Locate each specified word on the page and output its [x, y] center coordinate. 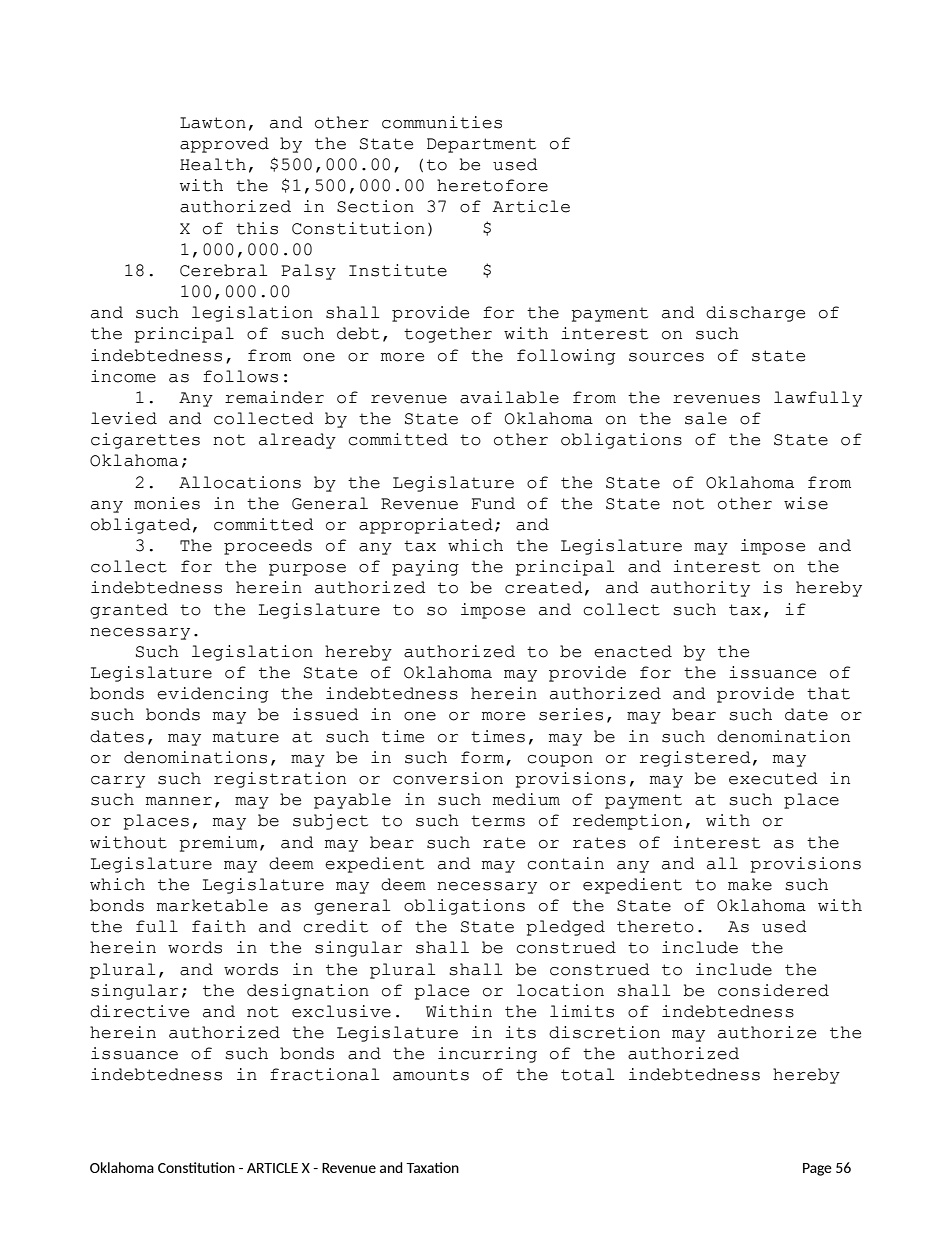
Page [817, 1169]
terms [498, 821]
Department [481, 145]
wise [806, 503]
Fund [493, 503]
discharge [755, 314]
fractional [324, 1074]
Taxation [432, 1167]
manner [179, 801]
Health [213, 164]
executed [773, 778]
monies [167, 503]
